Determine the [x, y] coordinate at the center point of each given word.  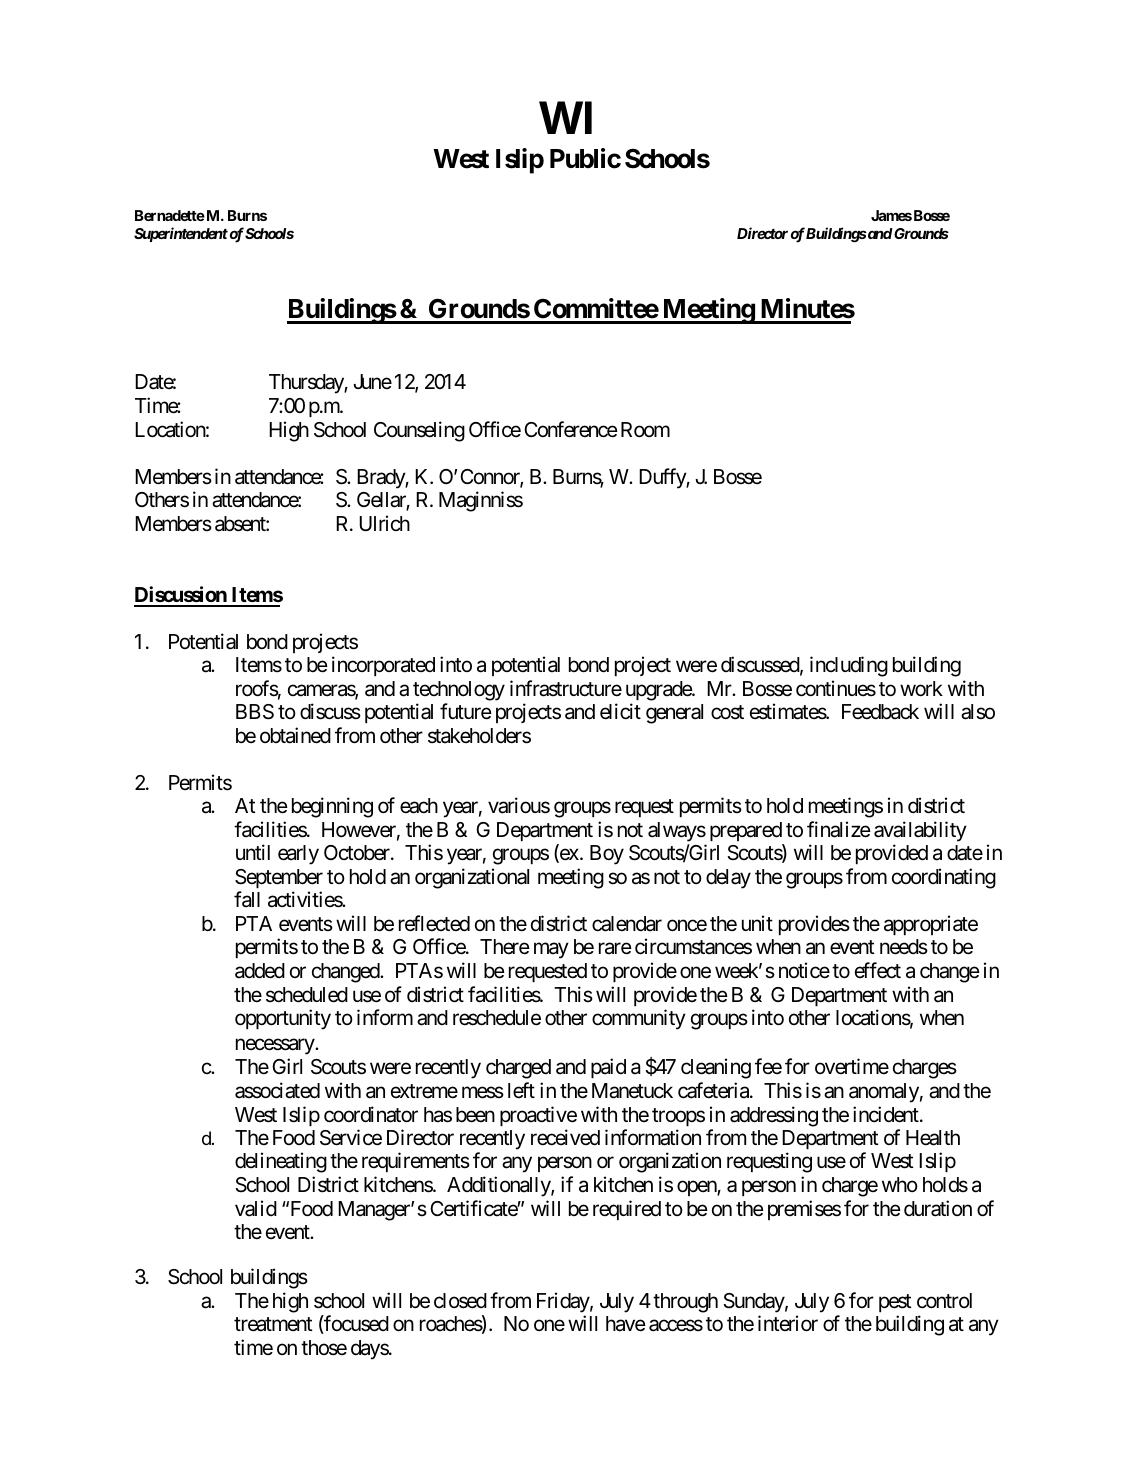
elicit [620, 711]
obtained [295, 735]
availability [920, 831]
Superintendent [181, 234]
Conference [571, 429]
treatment [273, 1324]
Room [645, 430]
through [685, 1303]
